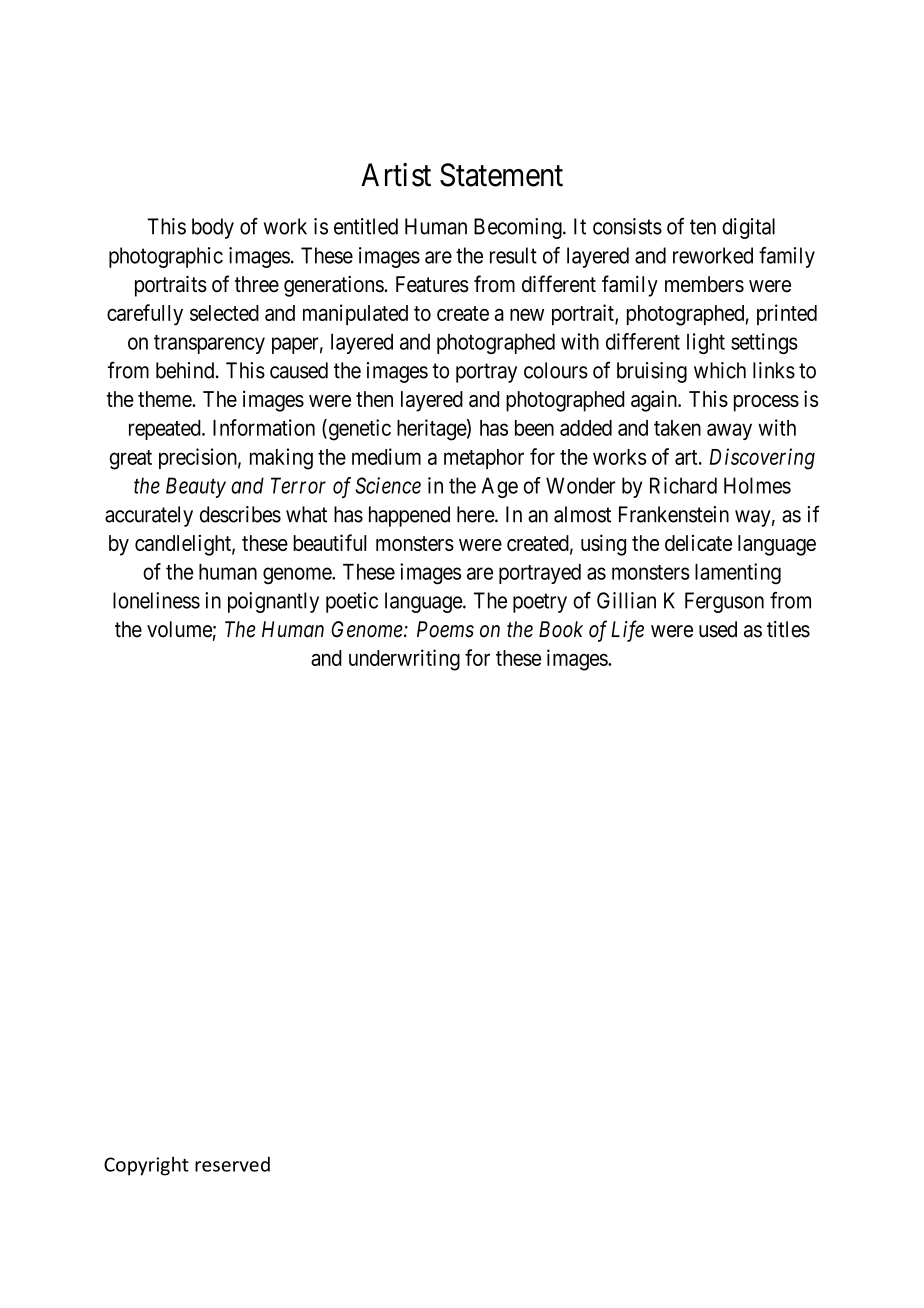 Image resolution: width=924 pixels, height=1308 pixels. I want to click on Ferguson, so click(724, 602).
